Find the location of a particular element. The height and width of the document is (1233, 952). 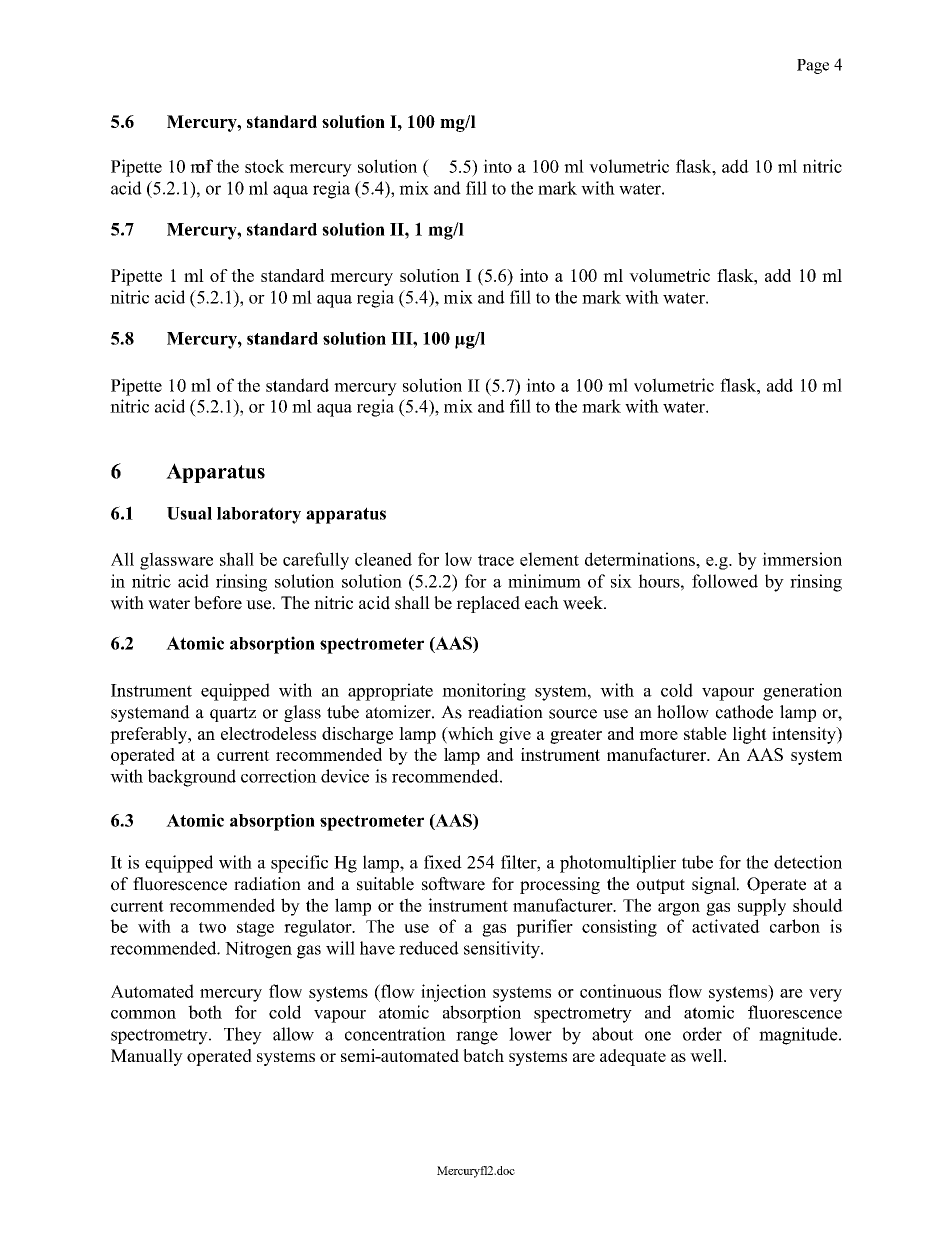

immersion is located at coordinates (802, 559).
